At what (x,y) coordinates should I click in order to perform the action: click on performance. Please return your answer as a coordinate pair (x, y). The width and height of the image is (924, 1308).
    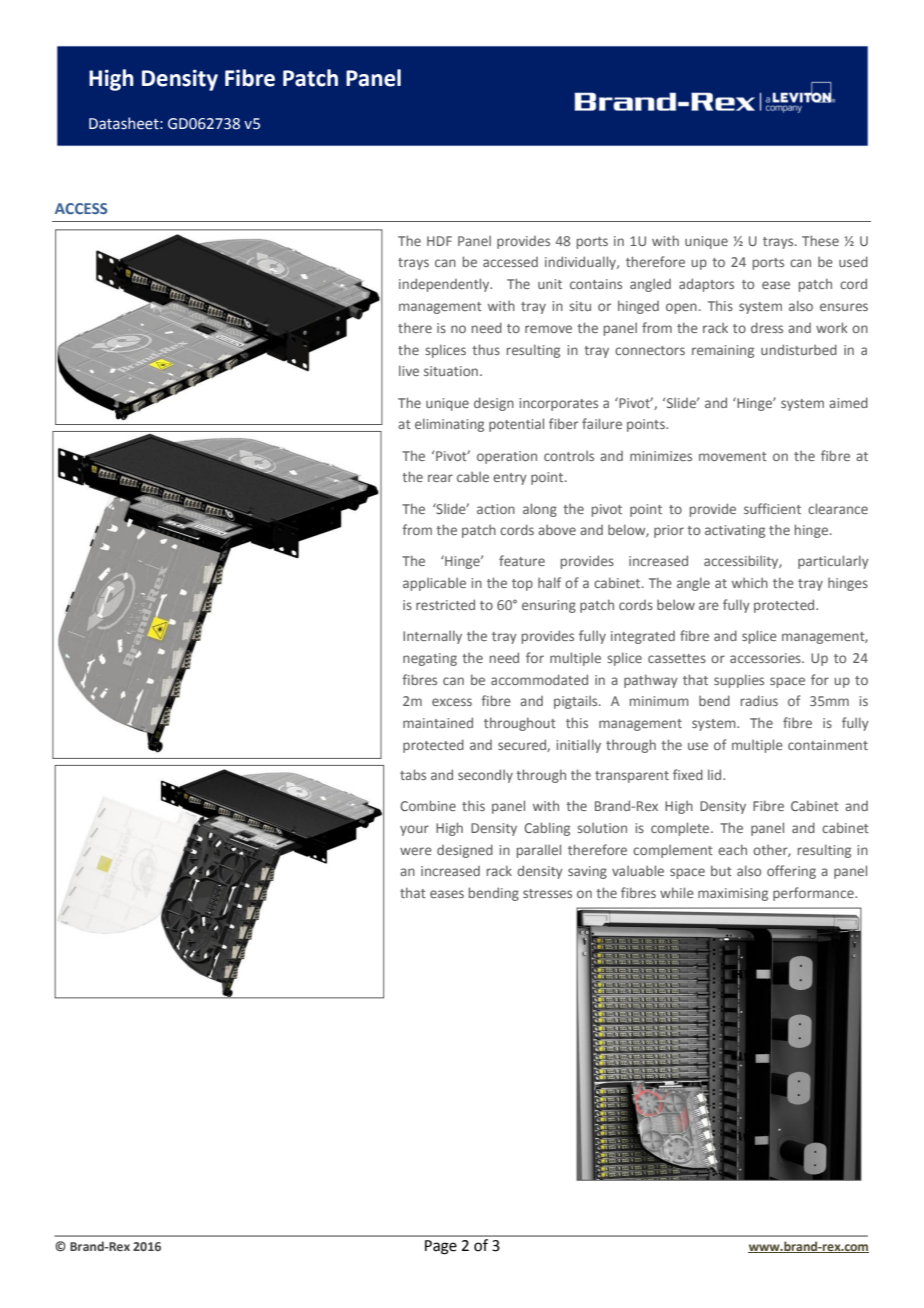
    Looking at the image, I should click on (814, 894).
